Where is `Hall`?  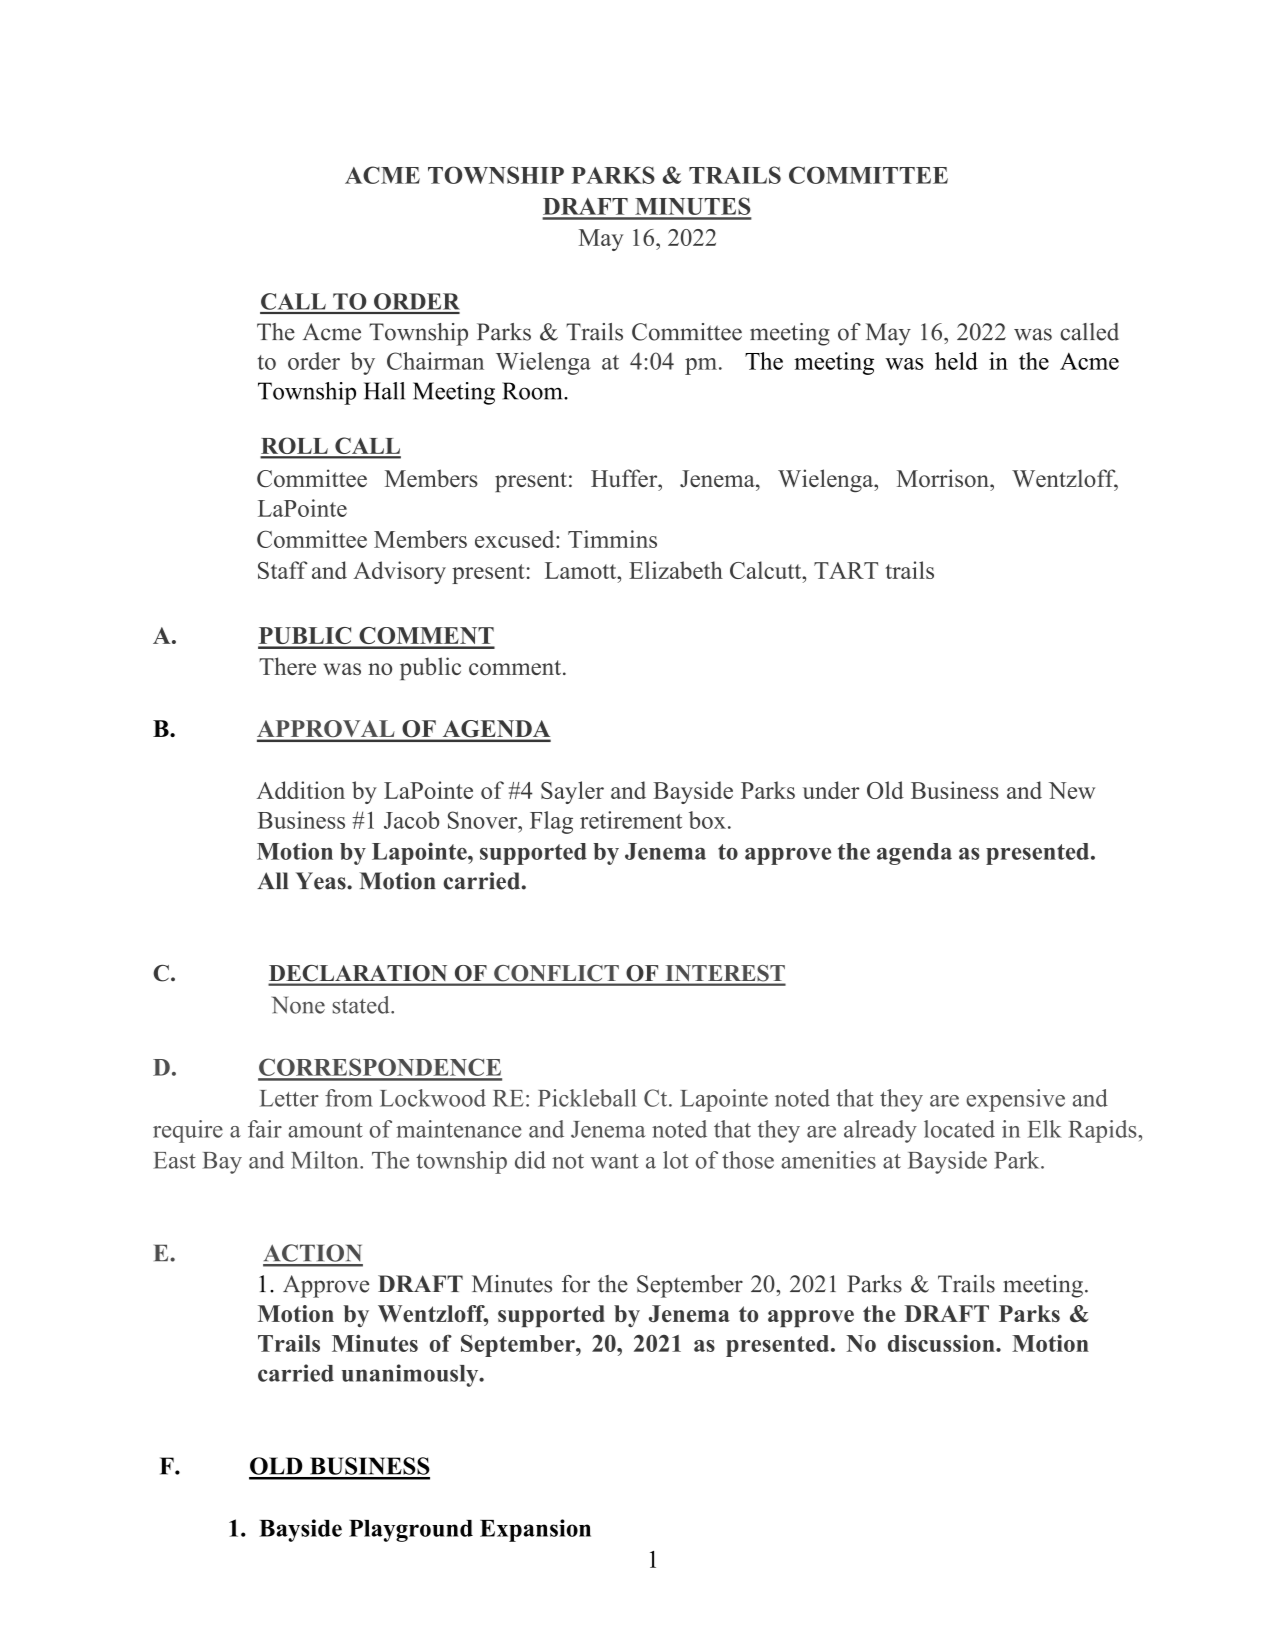 Hall is located at coordinates (384, 391).
